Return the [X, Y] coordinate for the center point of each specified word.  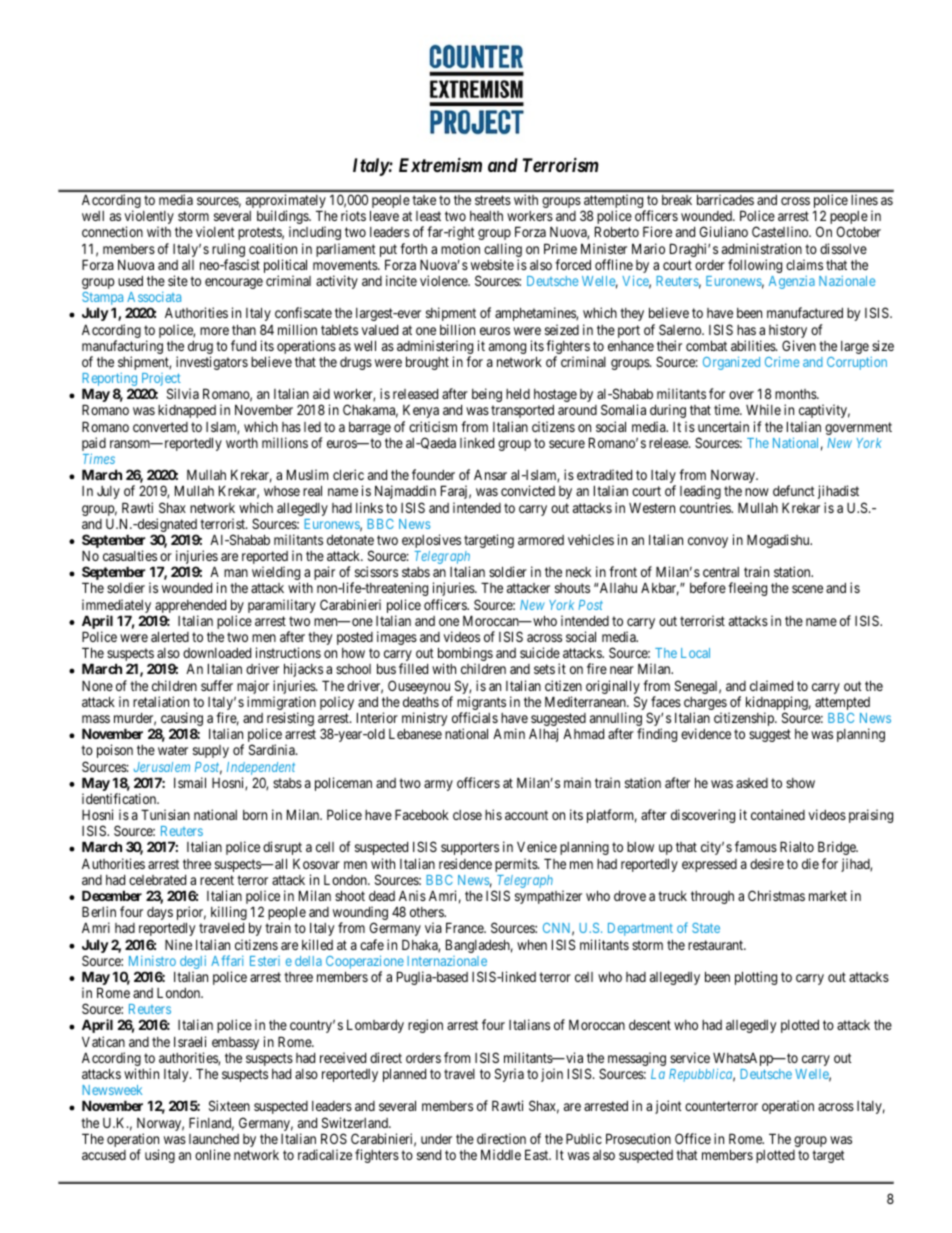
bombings [465, 655]
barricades [725, 199]
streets [493, 200]
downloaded [217, 653]
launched [214, 1139]
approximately [286, 202]
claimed [771, 685]
